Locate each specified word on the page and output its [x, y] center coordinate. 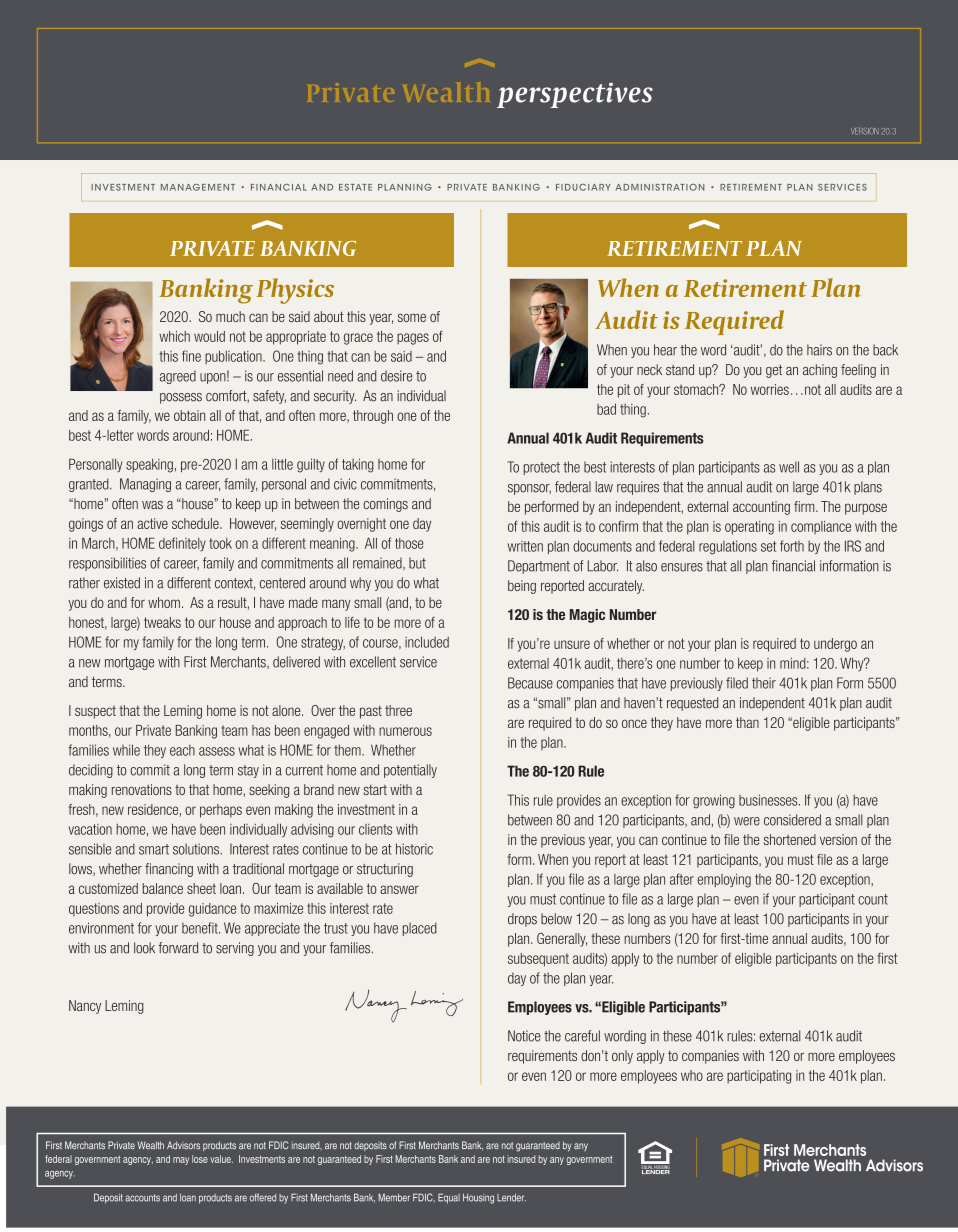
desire [396, 376]
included [427, 642]
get [774, 371]
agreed [178, 377]
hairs [819, 350]
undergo [835, 645]
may [181, 1161]
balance [163, 888]
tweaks [162, 622]
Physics [295, 291]
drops [522, 920]
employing [724, 881]
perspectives [575, 95]
